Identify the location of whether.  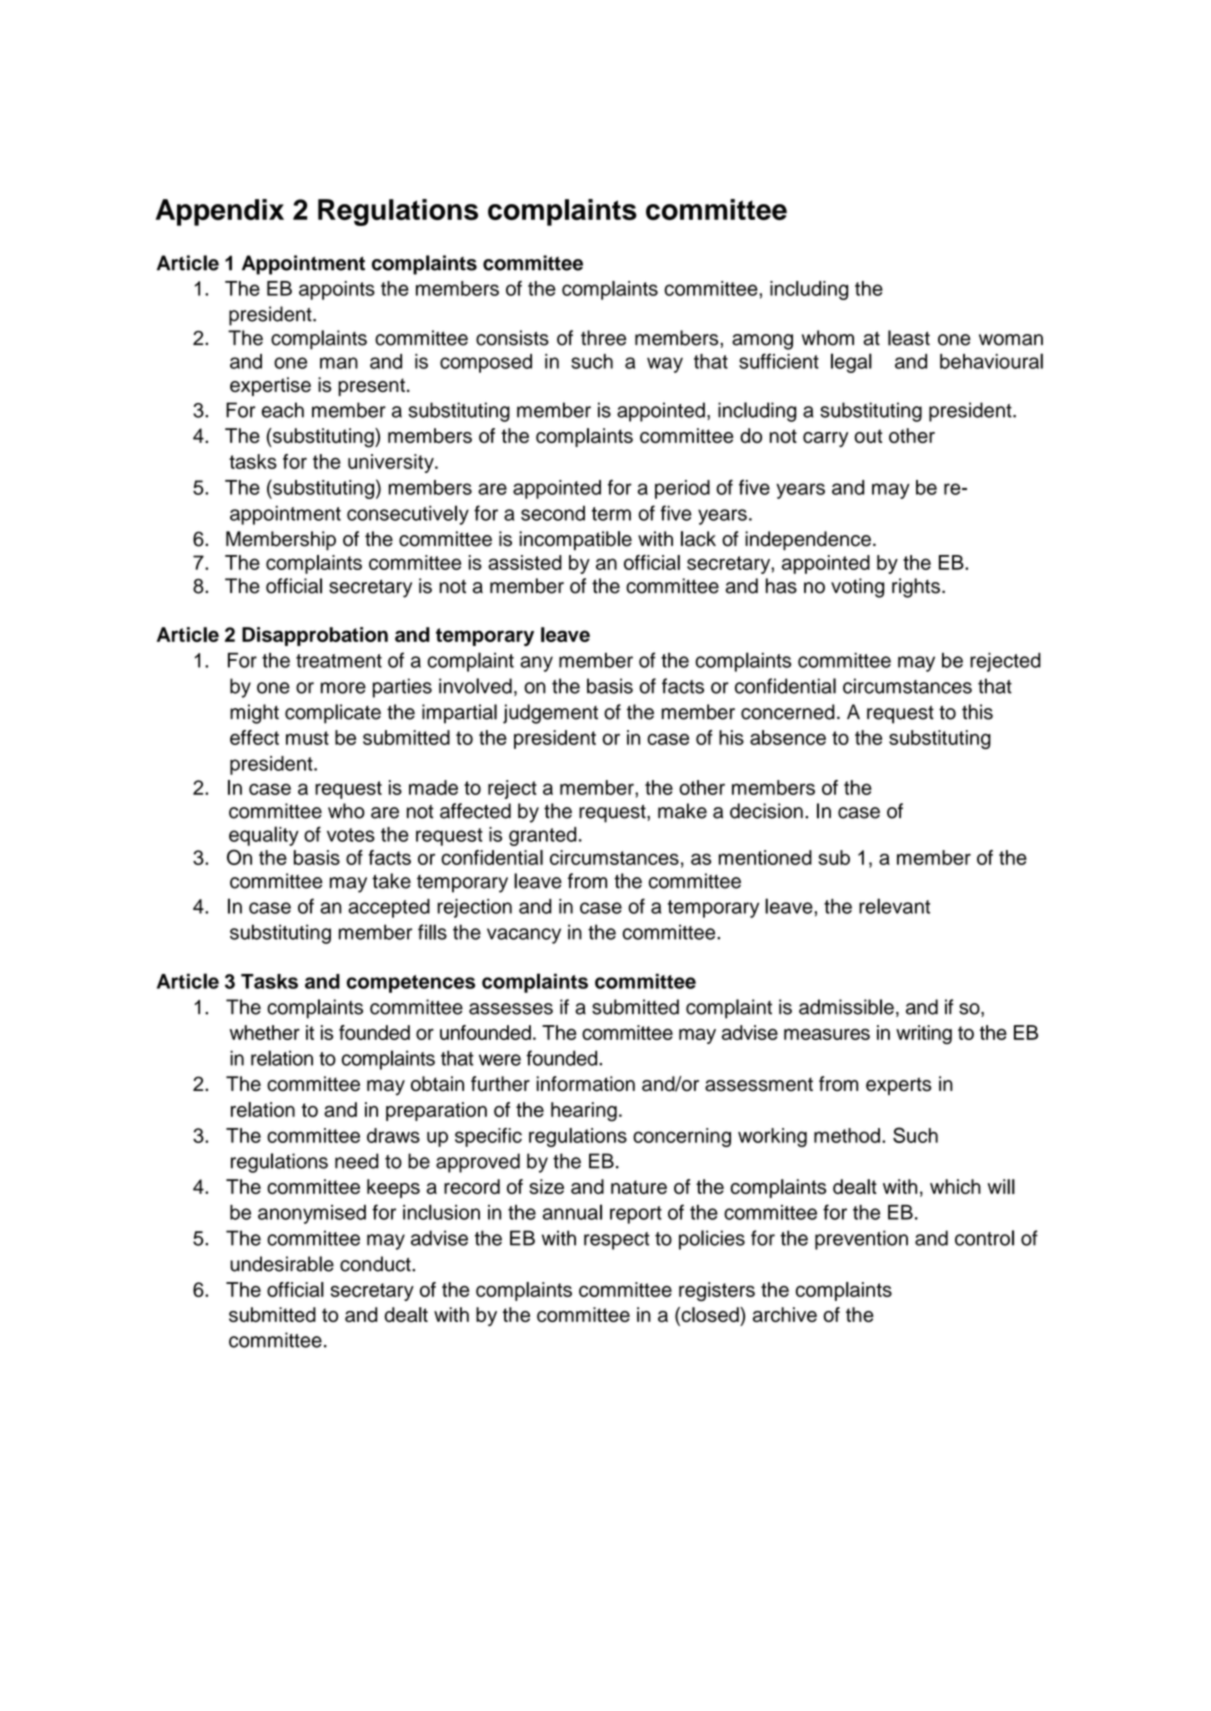
(265, 1032).
